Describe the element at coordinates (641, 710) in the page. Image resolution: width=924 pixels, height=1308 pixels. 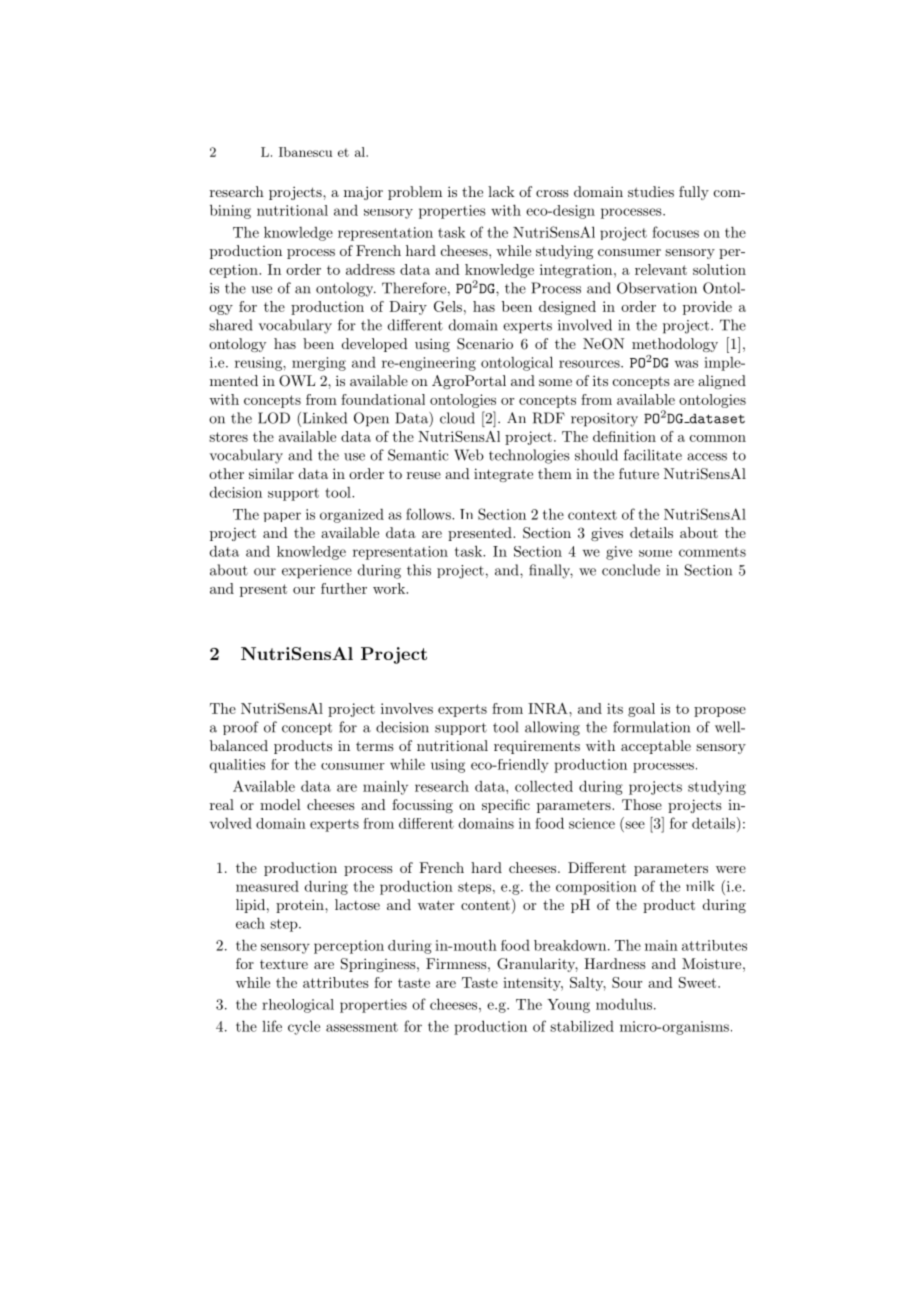
I see `goal` at that location.
